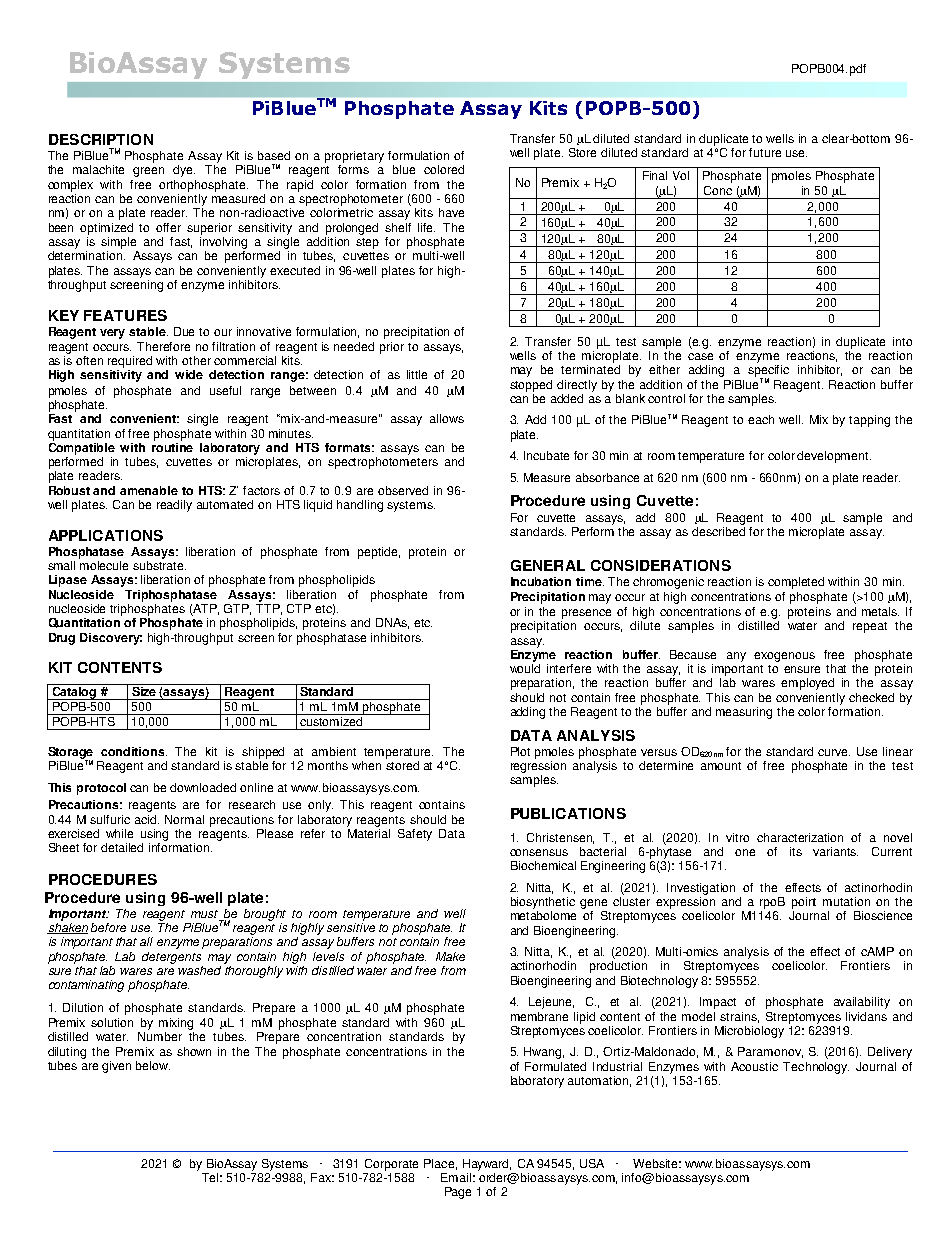 The height and width of the screenshot is (1233, 952). I want to click on future, so click(765, 152).
